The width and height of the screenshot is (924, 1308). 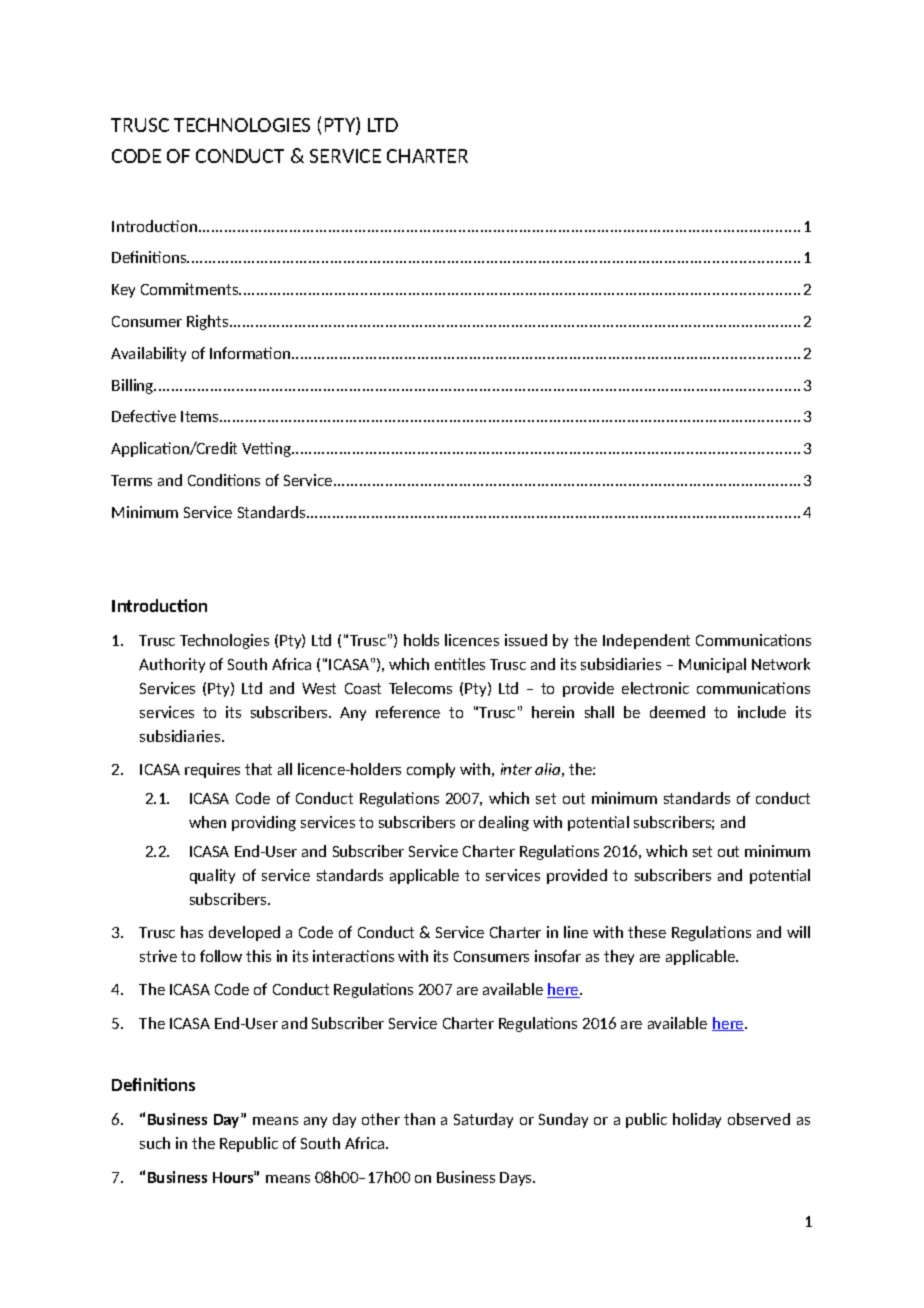 What do you see at coordinates (431, 770) in the screenshot?
I see `comply` at bounding box center [431, 770].
